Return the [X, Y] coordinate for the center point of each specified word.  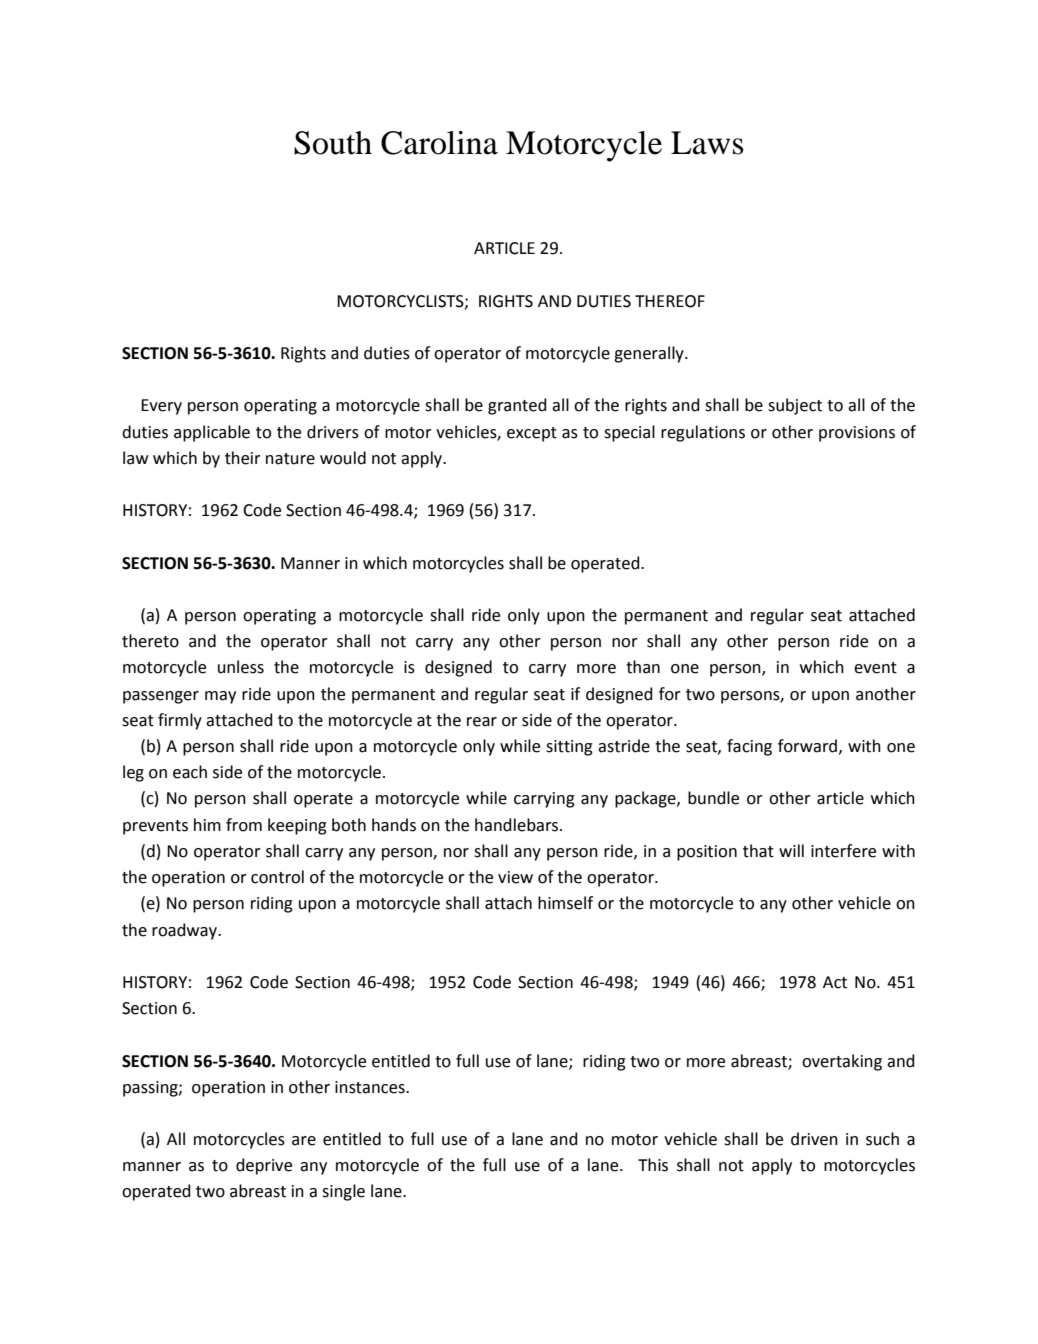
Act [835, 982]
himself [565, 903]
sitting [569, 748]
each [190, 772]
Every [161, 407]
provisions [857, 434]
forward [807, 746]
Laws [707, 143]
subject [795, 406]
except [532, 434]
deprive [264, 1166]
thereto [150, 641]
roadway [185, 931]
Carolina [439, 143]
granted [517, 406]
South [333, 143]
